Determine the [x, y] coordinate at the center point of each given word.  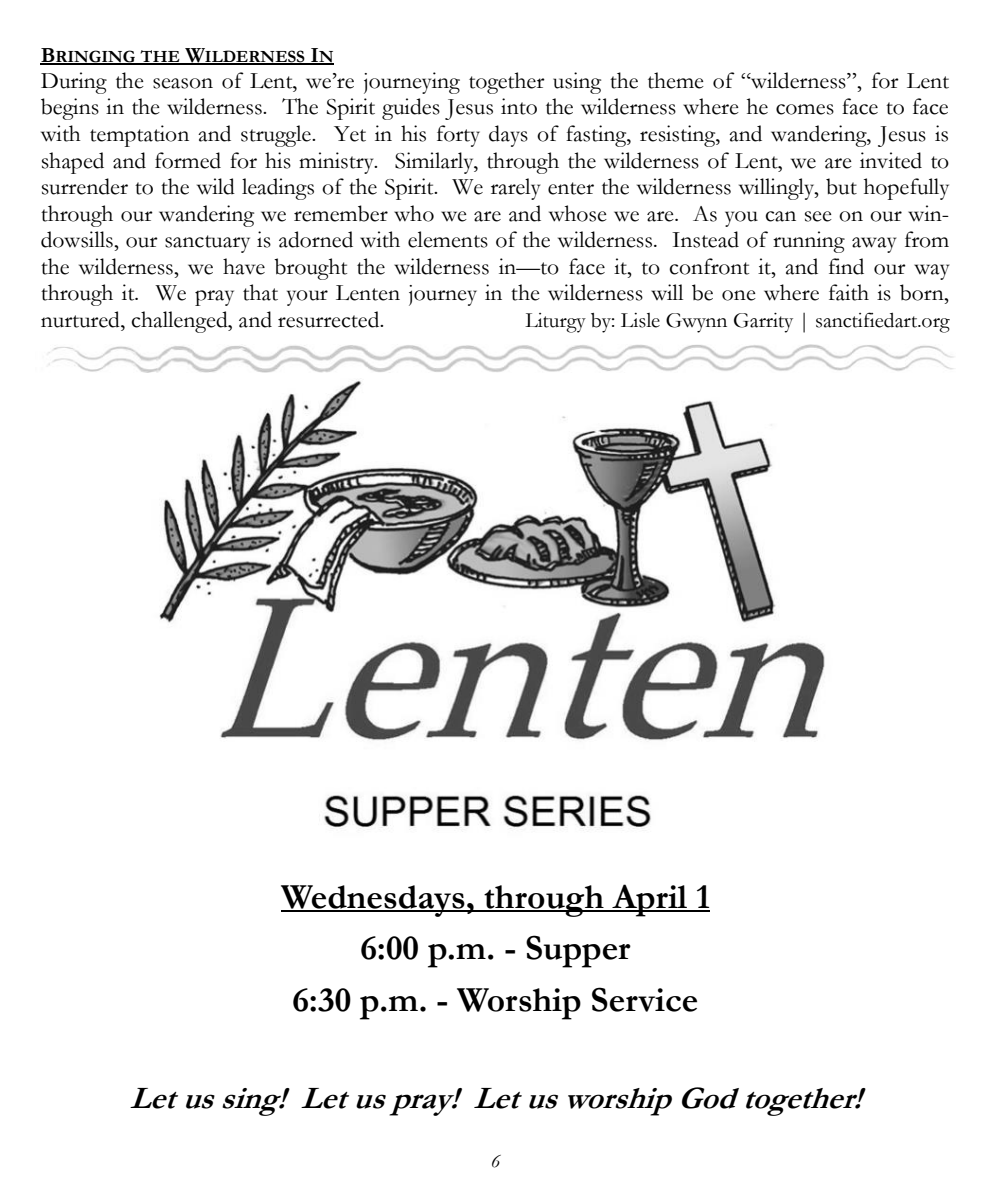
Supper [578, 951]
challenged [180, 322]
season [183, 83]
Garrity [763, 323]
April [650, 900]
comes [805, 109]
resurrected [330, 319]
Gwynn [696, 323]
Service [644, 999]
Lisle [640, 320]
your [307, 298]
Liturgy [555, 323]
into [519, 106]
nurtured [81, 319]
